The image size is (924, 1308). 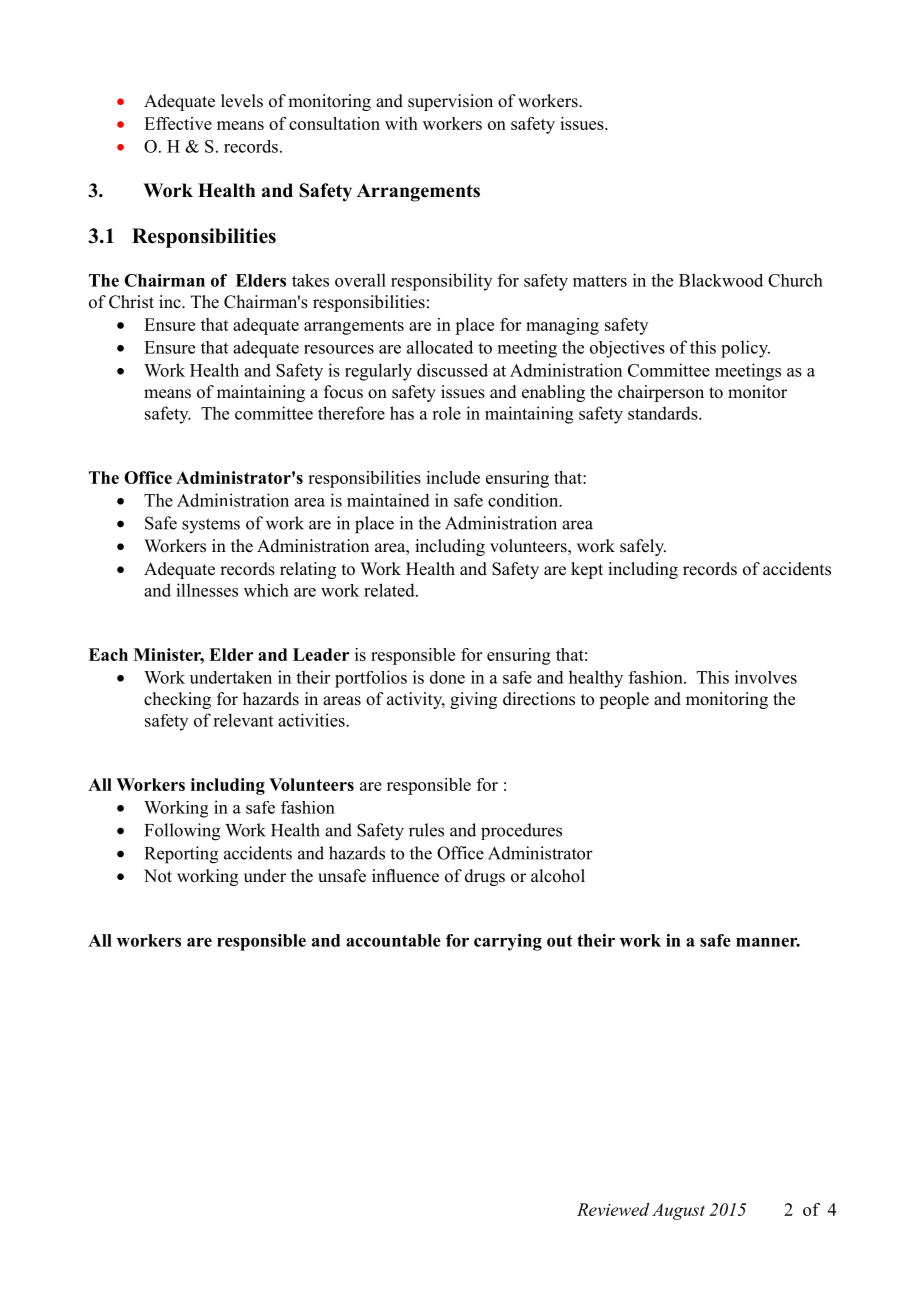 What do you see at coordinates (178, 123) in the screenshot?
I see `Effective` at bounding box center [178, 123].
